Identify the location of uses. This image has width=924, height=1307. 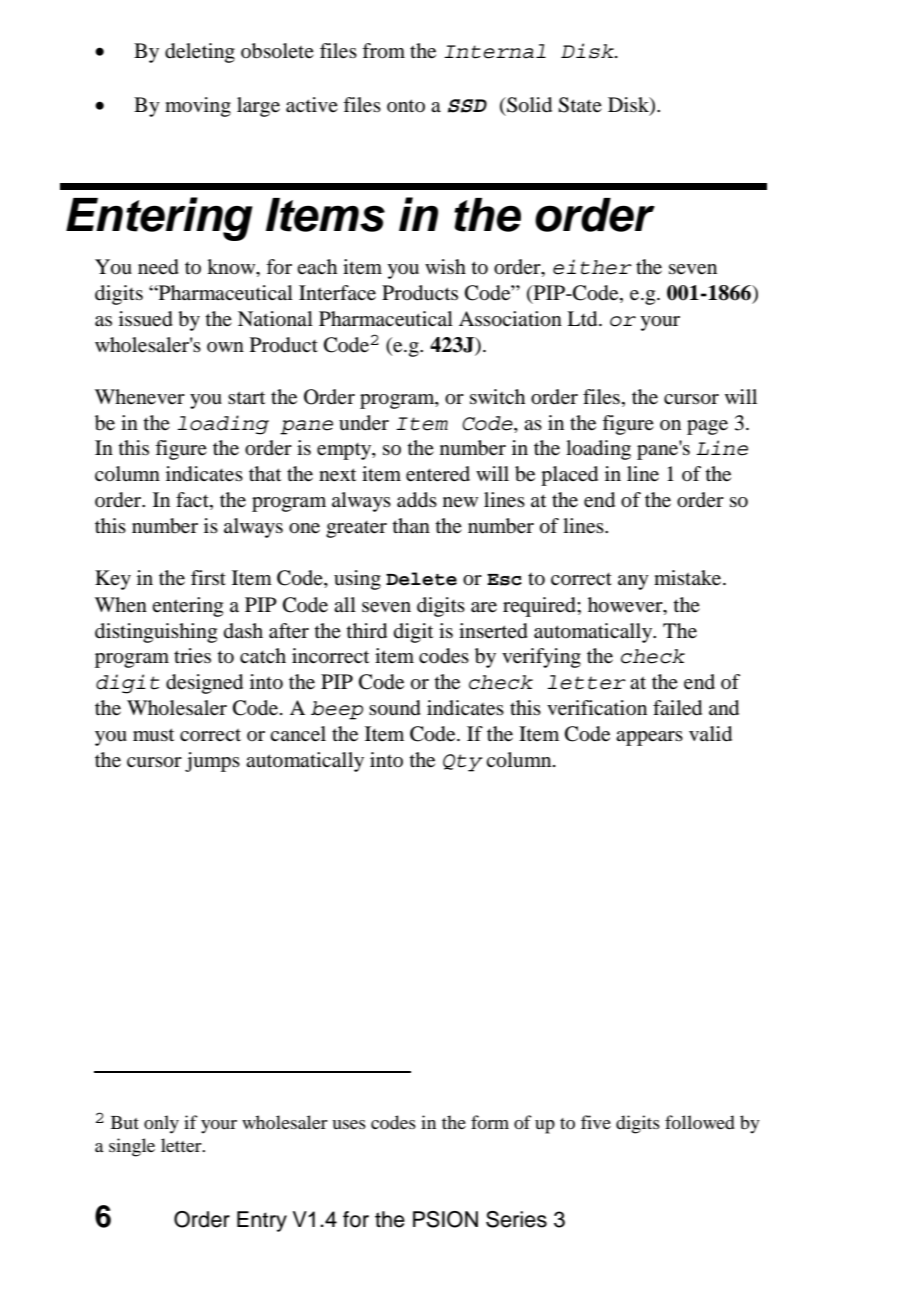
(349, 1124).
